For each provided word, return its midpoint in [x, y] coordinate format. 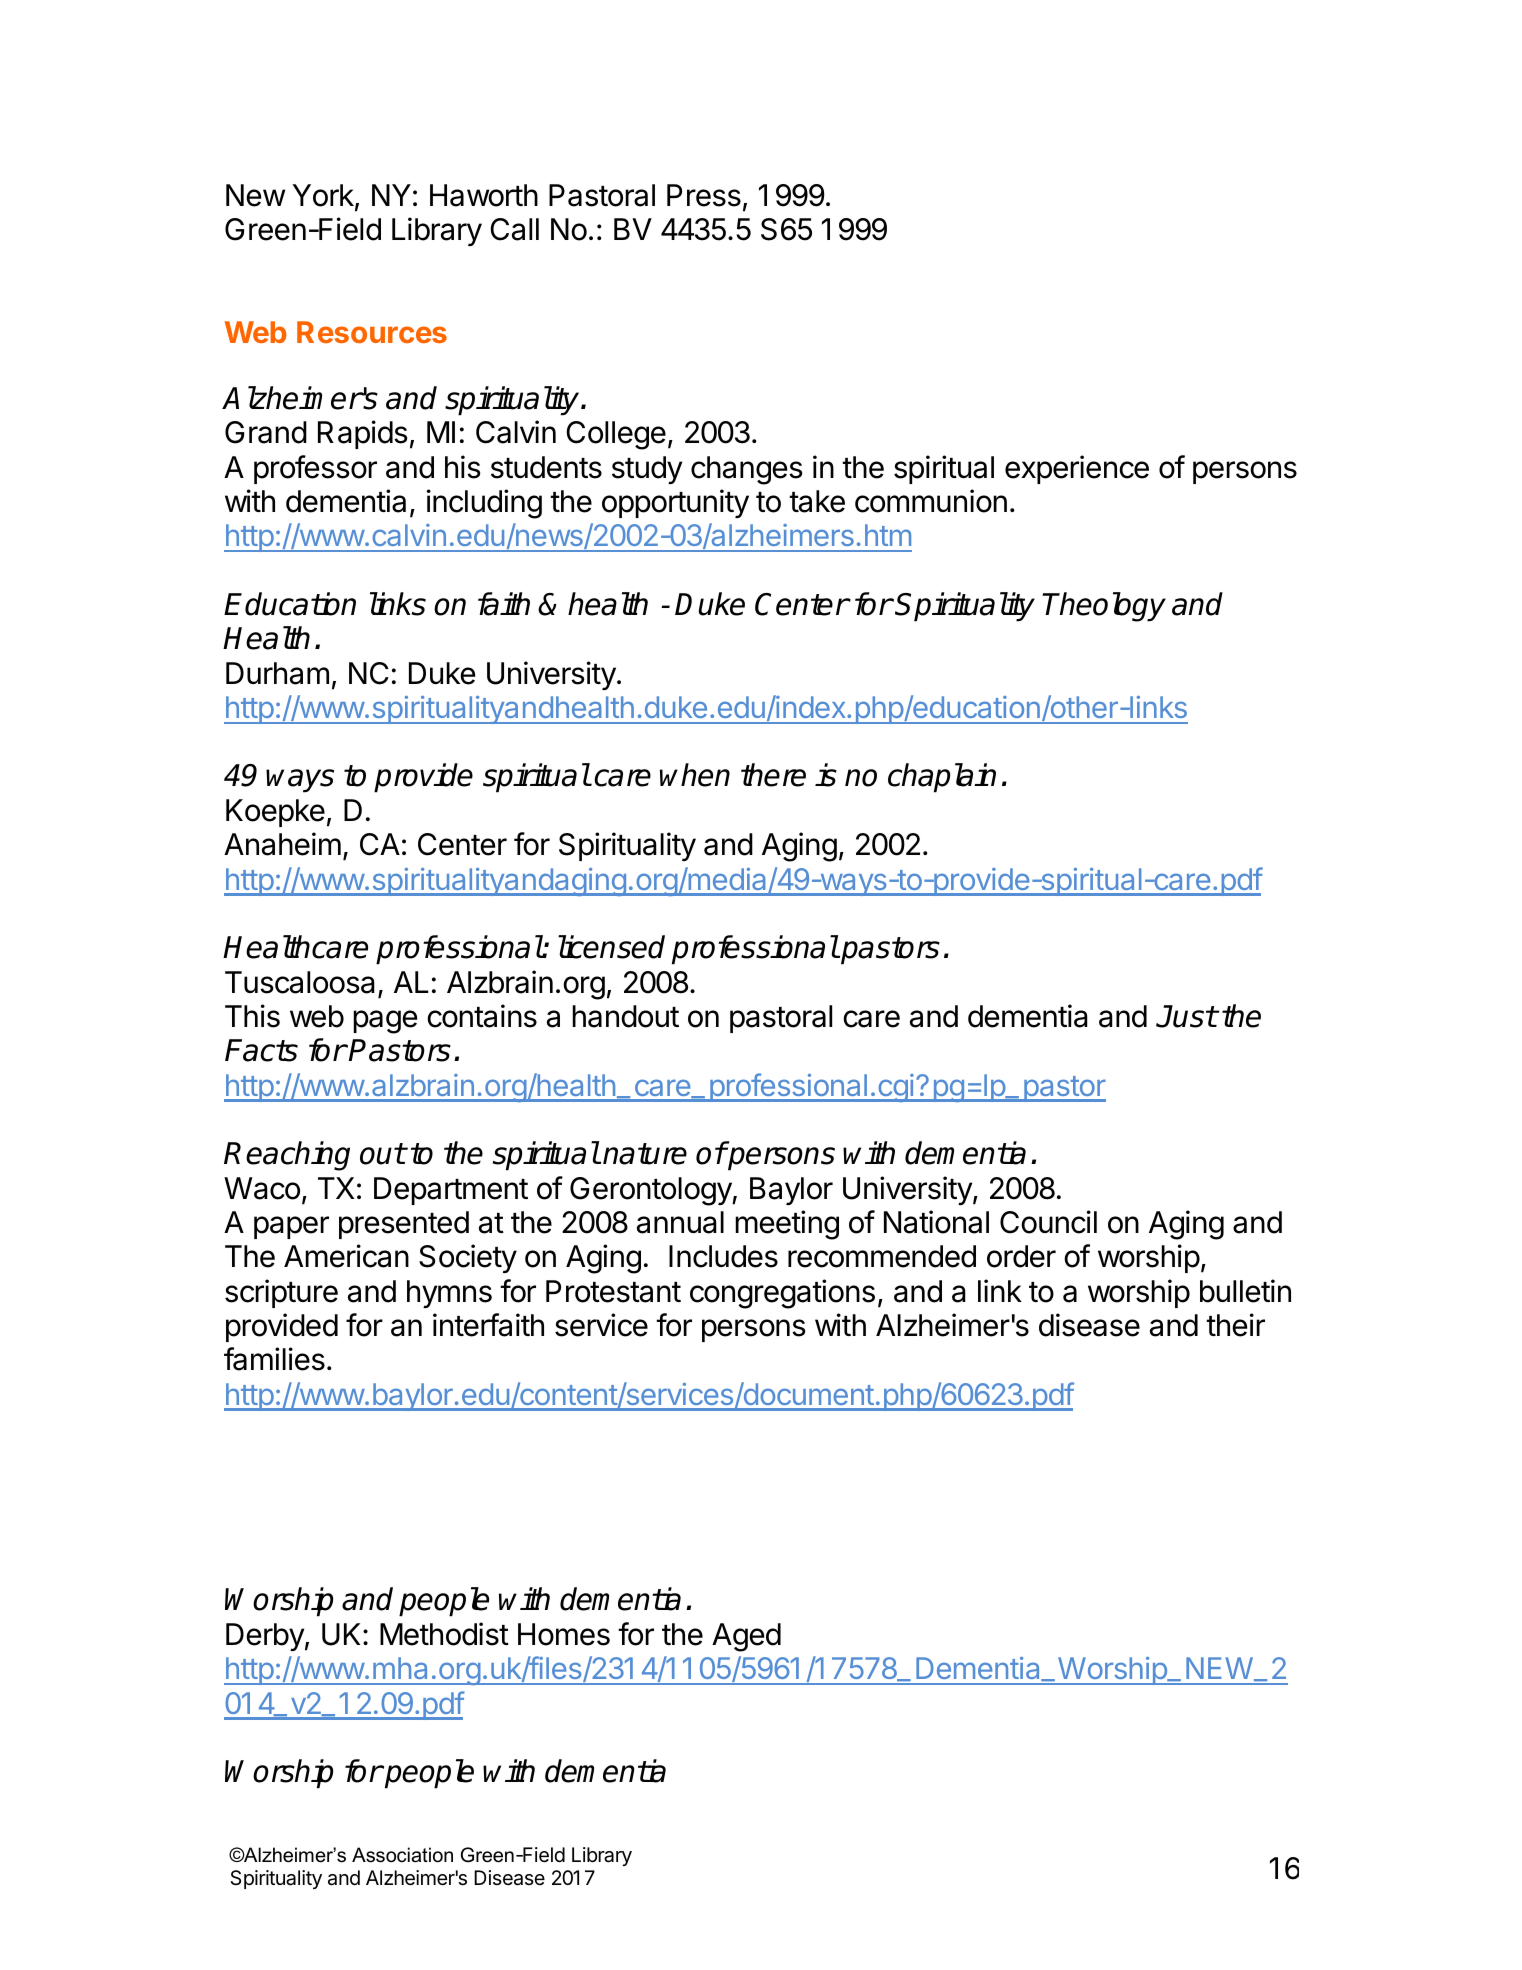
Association [402, 1855]
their [1235, 1325]
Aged [746, 1637]
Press [704, 195]
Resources [372, 332]
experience [1077, 469]
